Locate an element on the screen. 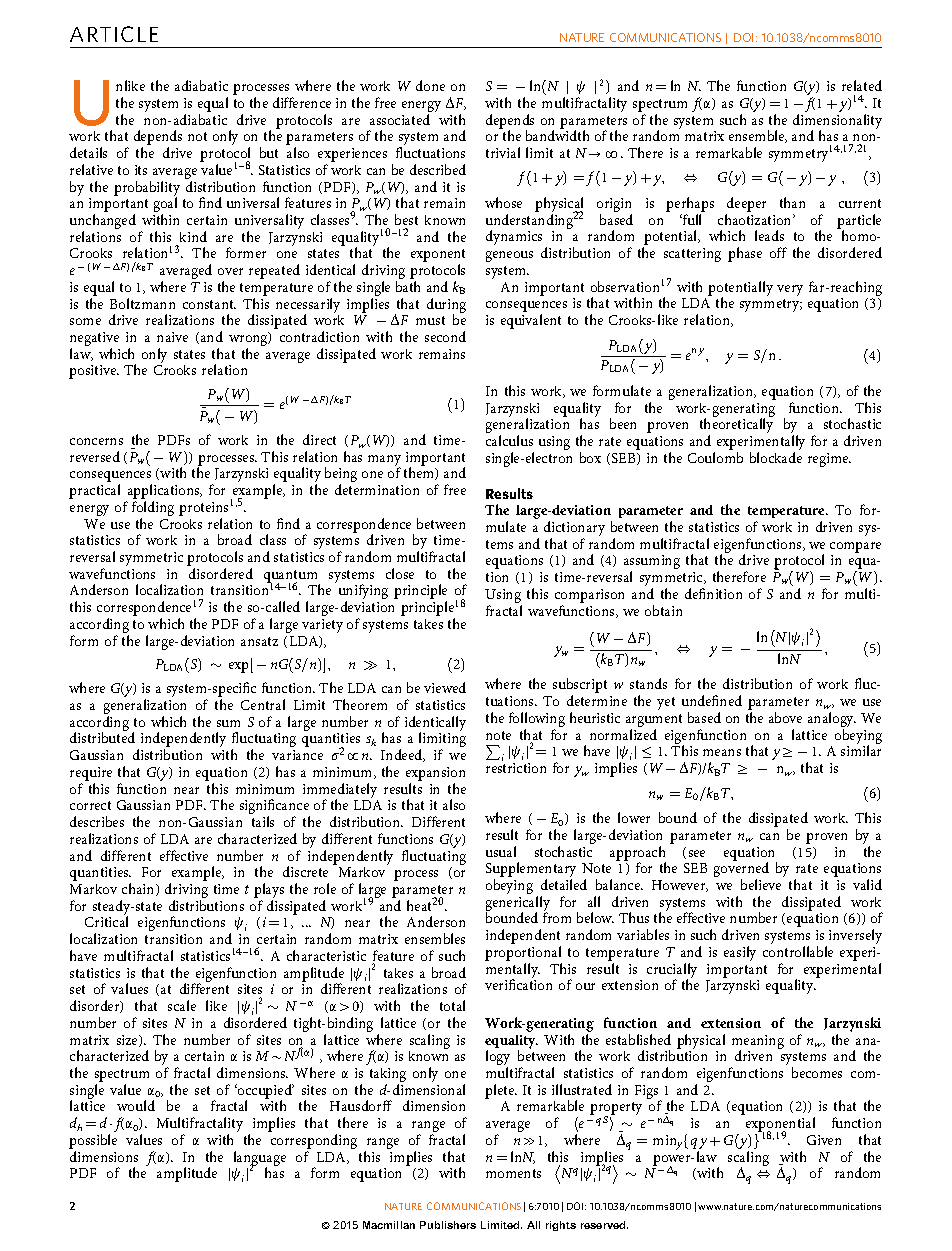 The height and width of the screenshot is (1251, 952). scale is located at coordinates (182, 1005).
